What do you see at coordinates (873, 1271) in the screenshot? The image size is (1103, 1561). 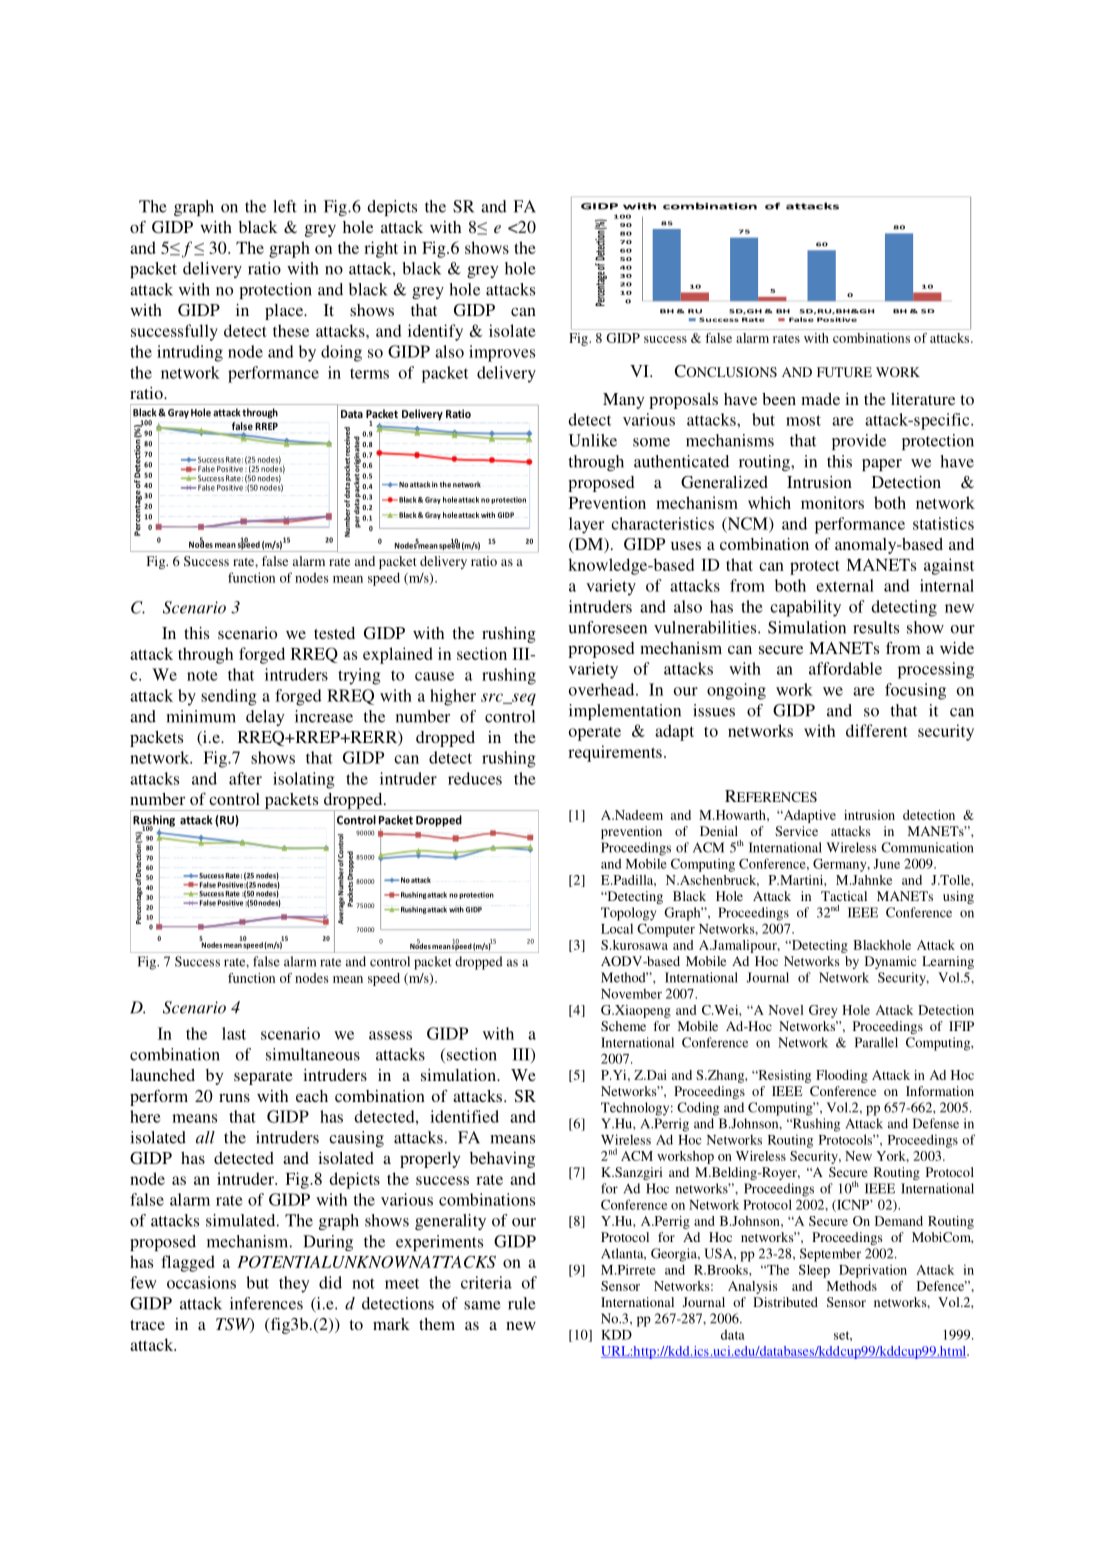 I see `Deprivation` at bounding box center [873, 1271].
